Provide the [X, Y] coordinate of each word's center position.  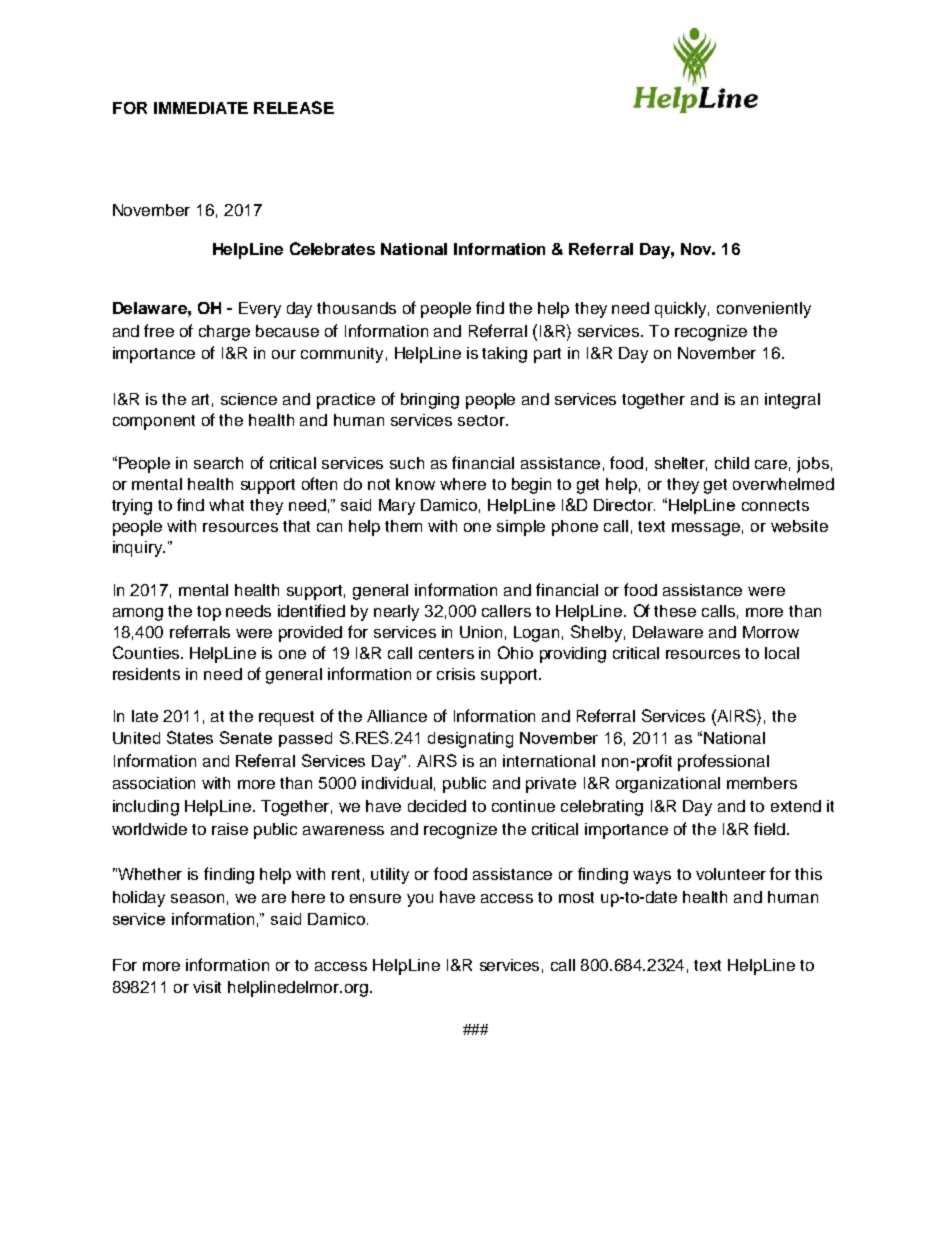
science [249, 399]
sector [482, 420]
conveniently [764, 310]
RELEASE [294, 107]
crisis [456, 674]
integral [792, 401]
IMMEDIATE [201, 108]
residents [146, 674]
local [782, 653]
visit [207, 987]
